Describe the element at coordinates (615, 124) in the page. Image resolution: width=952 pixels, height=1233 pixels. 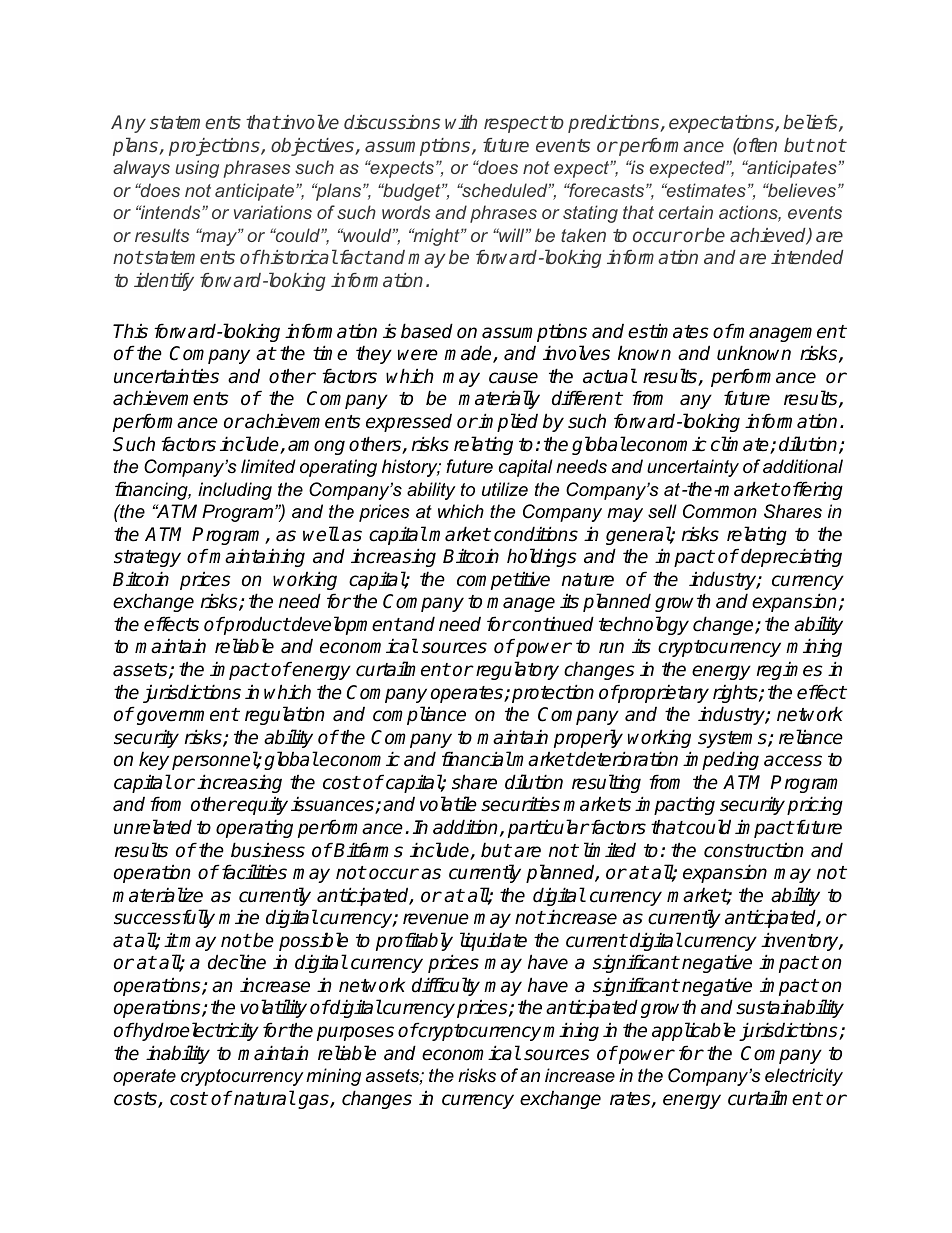
I see `predictions` at that location.
